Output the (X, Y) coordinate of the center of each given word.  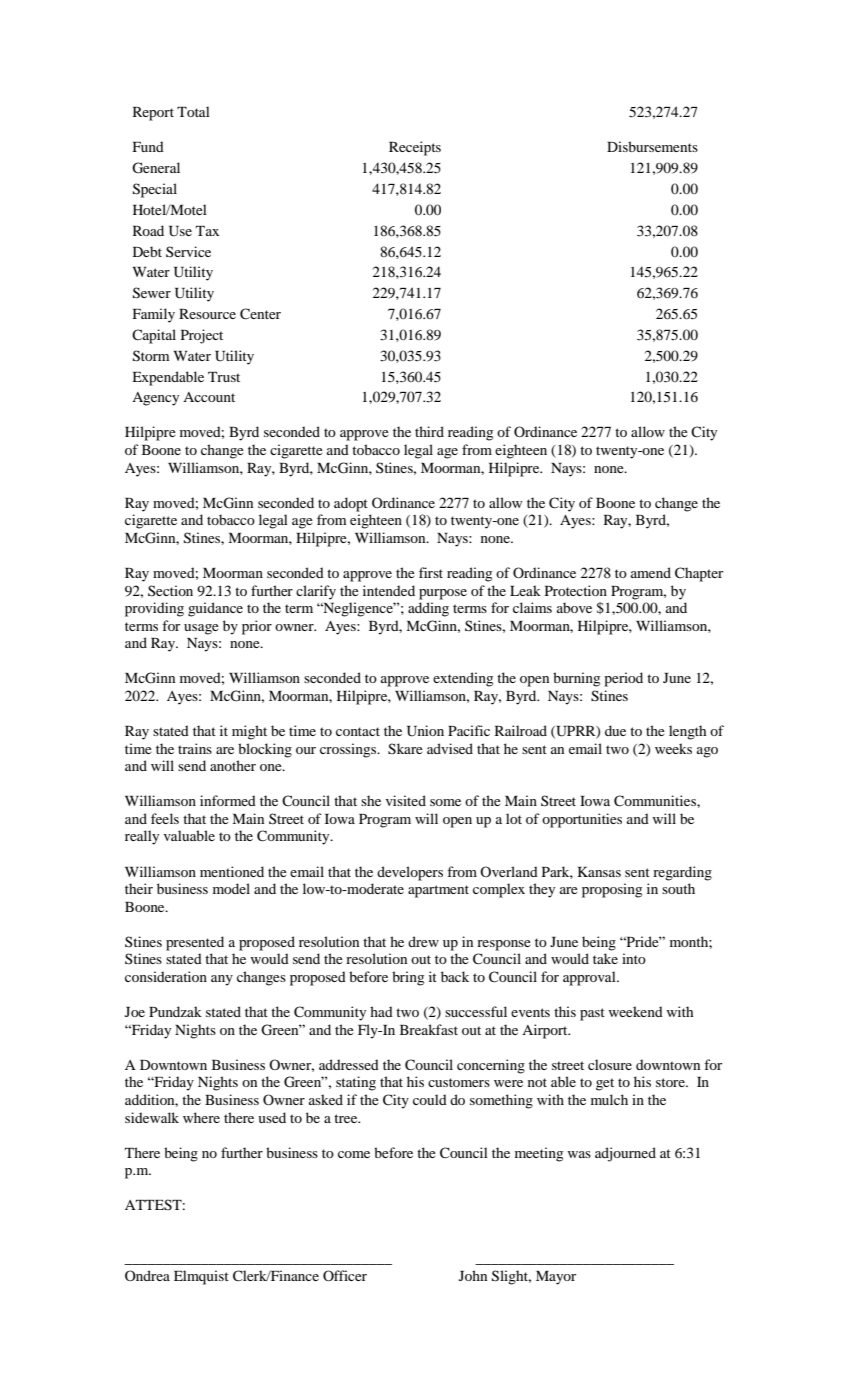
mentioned (232, 871)
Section (170, 590)
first (431, 572)
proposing (612, 890)
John (473, 1275)
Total (193, 111)
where (201, 1117)
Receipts (415, 148)
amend (651, 572)
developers (410, 873)
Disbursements (652, 146)
